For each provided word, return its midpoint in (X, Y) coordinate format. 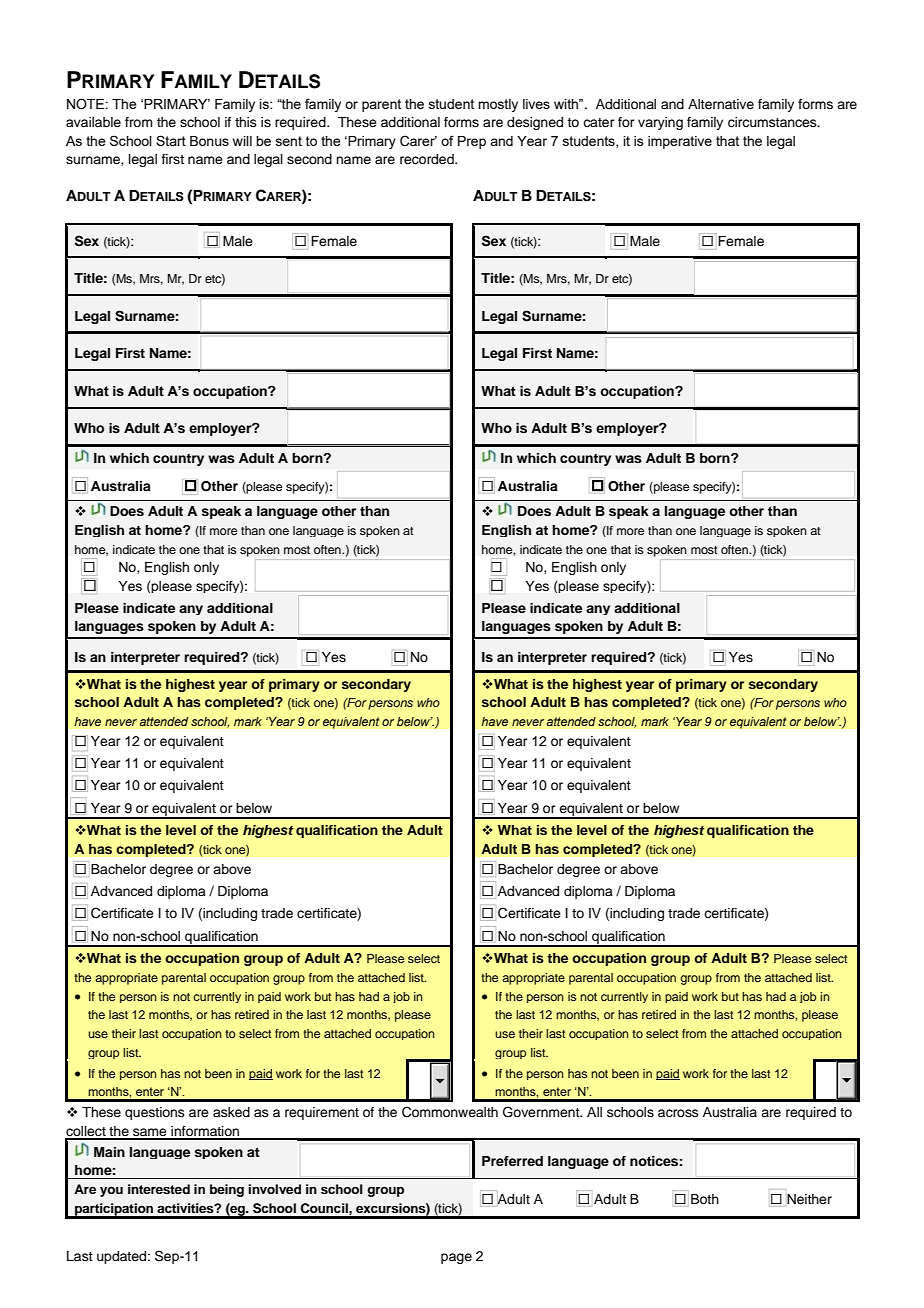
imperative (680, 142)
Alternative (721, 104)
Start (171, 140)
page (456, 1258)
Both (705, 1199)
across (678, 1113)
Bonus (209, 141)
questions (155, 1113)
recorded (428, 159)
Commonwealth (450, 1112)
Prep (472, 142)
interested (159, 1189)
